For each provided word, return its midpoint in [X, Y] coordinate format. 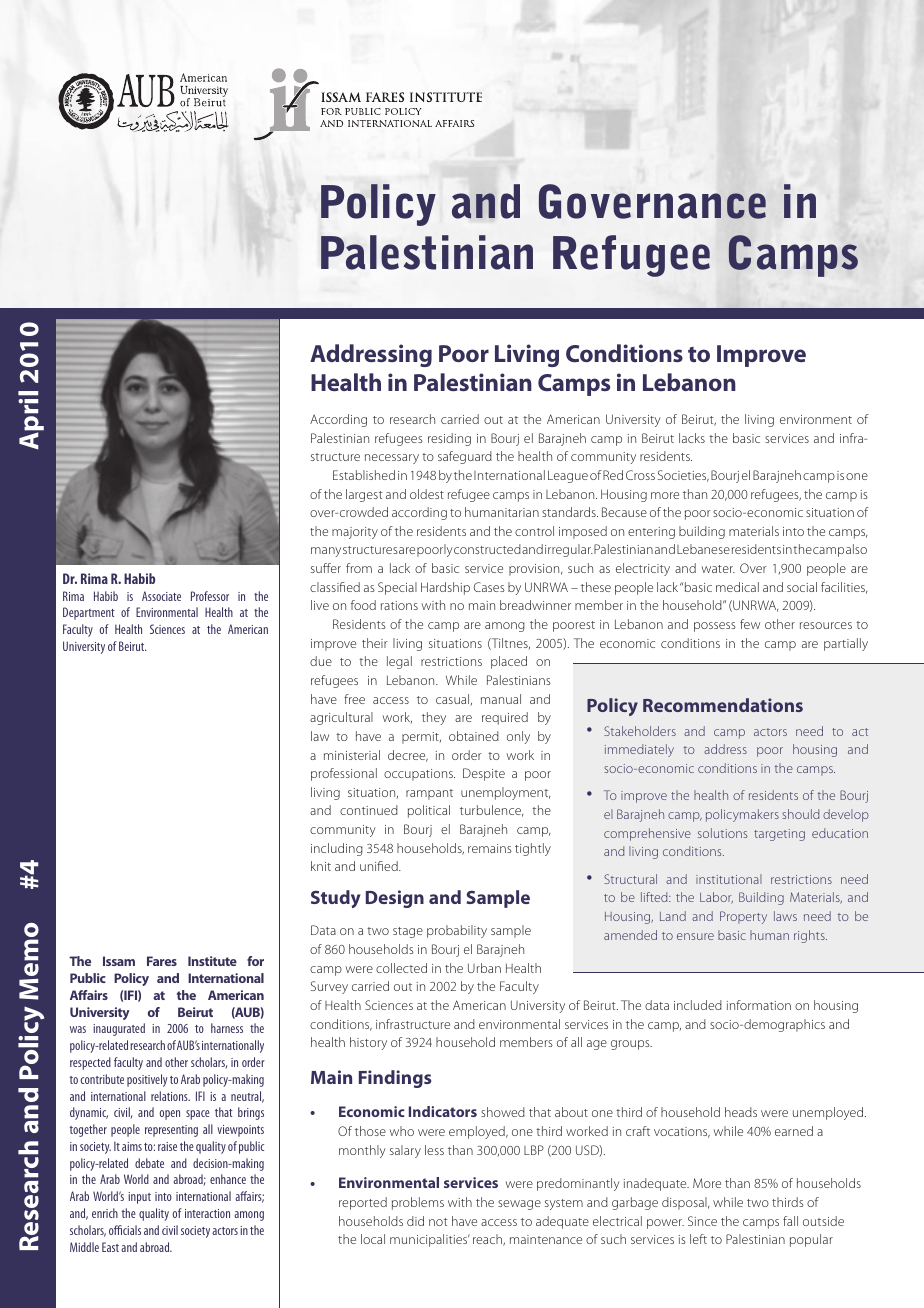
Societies [683, 476]
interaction [207, 1213]
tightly [533, 849]
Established [364, 475]
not [438, 1222]
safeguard [465, 457]
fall [790, 1221]
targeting [779, 835]
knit [321, 866]
